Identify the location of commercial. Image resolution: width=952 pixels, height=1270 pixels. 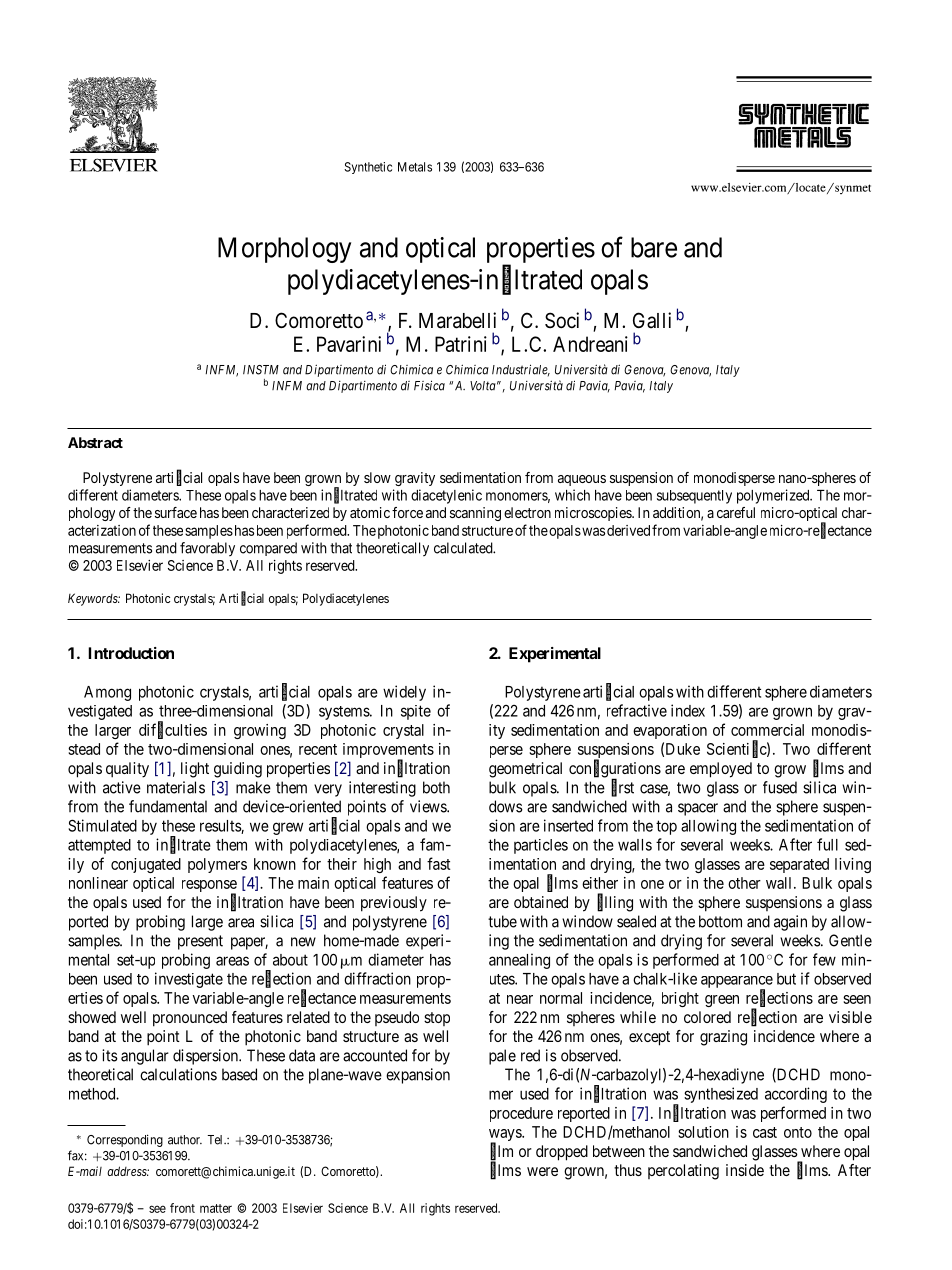
(767, 730).
